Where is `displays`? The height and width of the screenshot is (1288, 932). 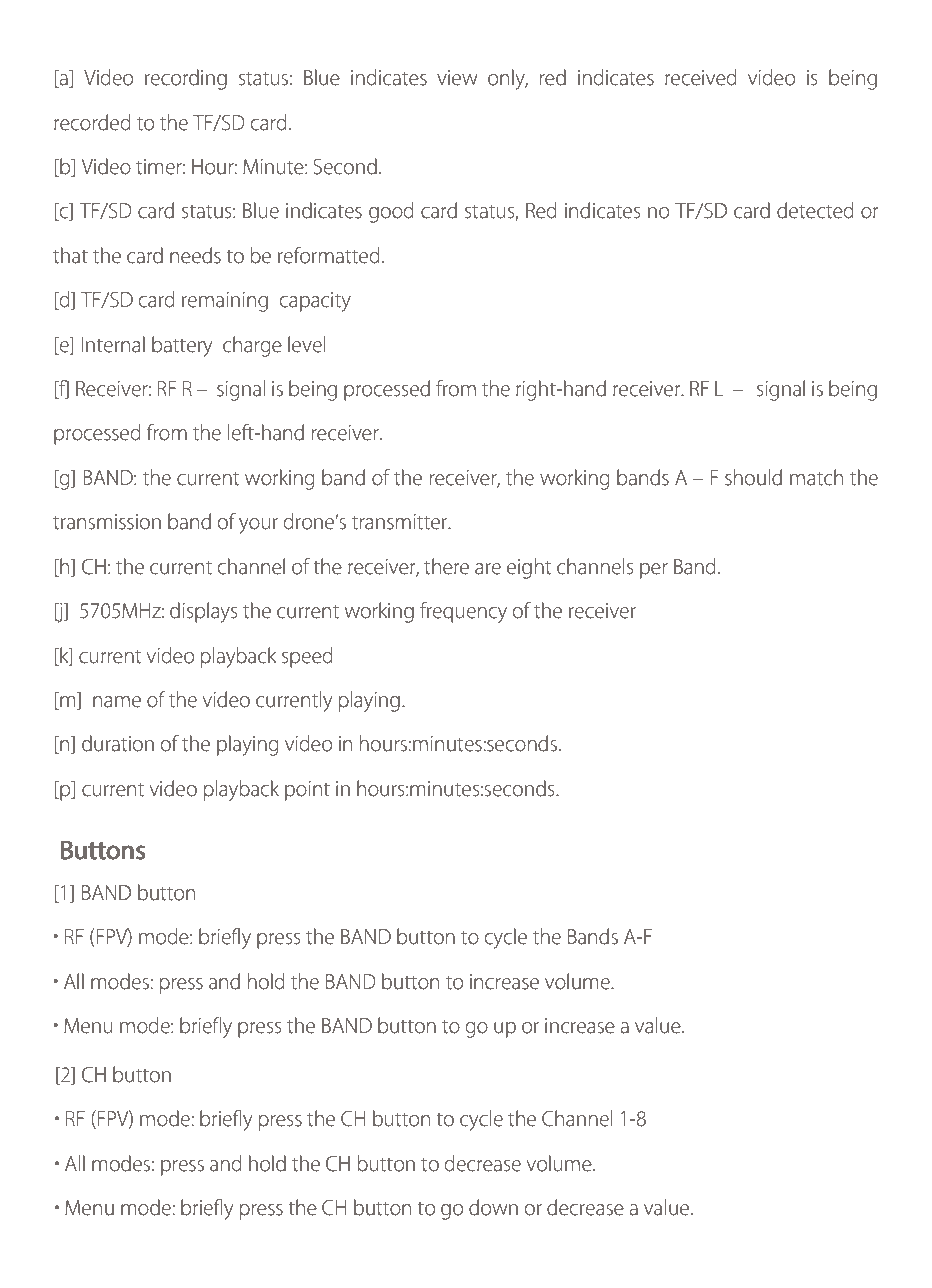
displays is located at coordinates (204, 612).
